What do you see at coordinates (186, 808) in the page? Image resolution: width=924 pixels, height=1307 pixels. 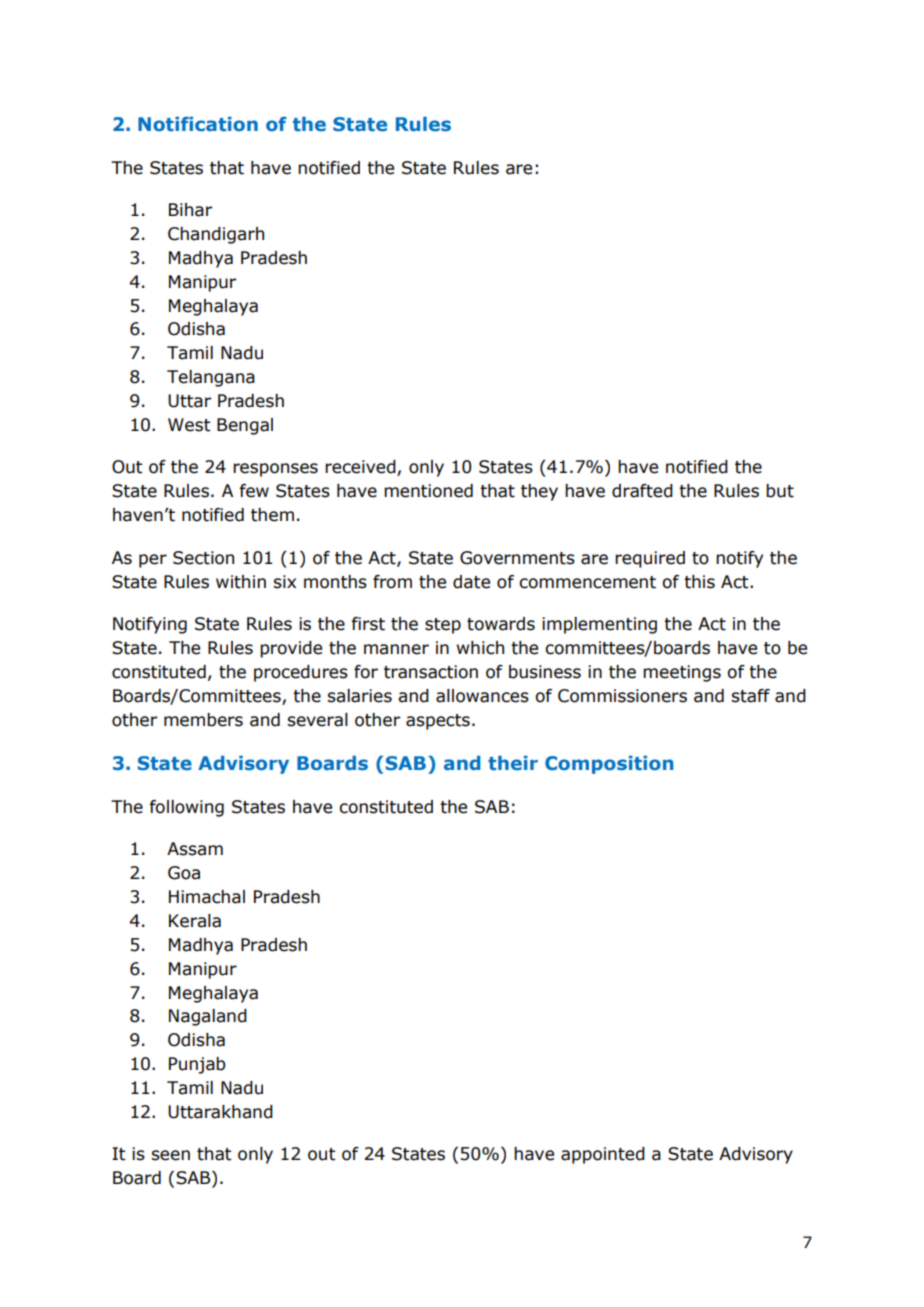 I see `following` at bounding box center [186, 808].
